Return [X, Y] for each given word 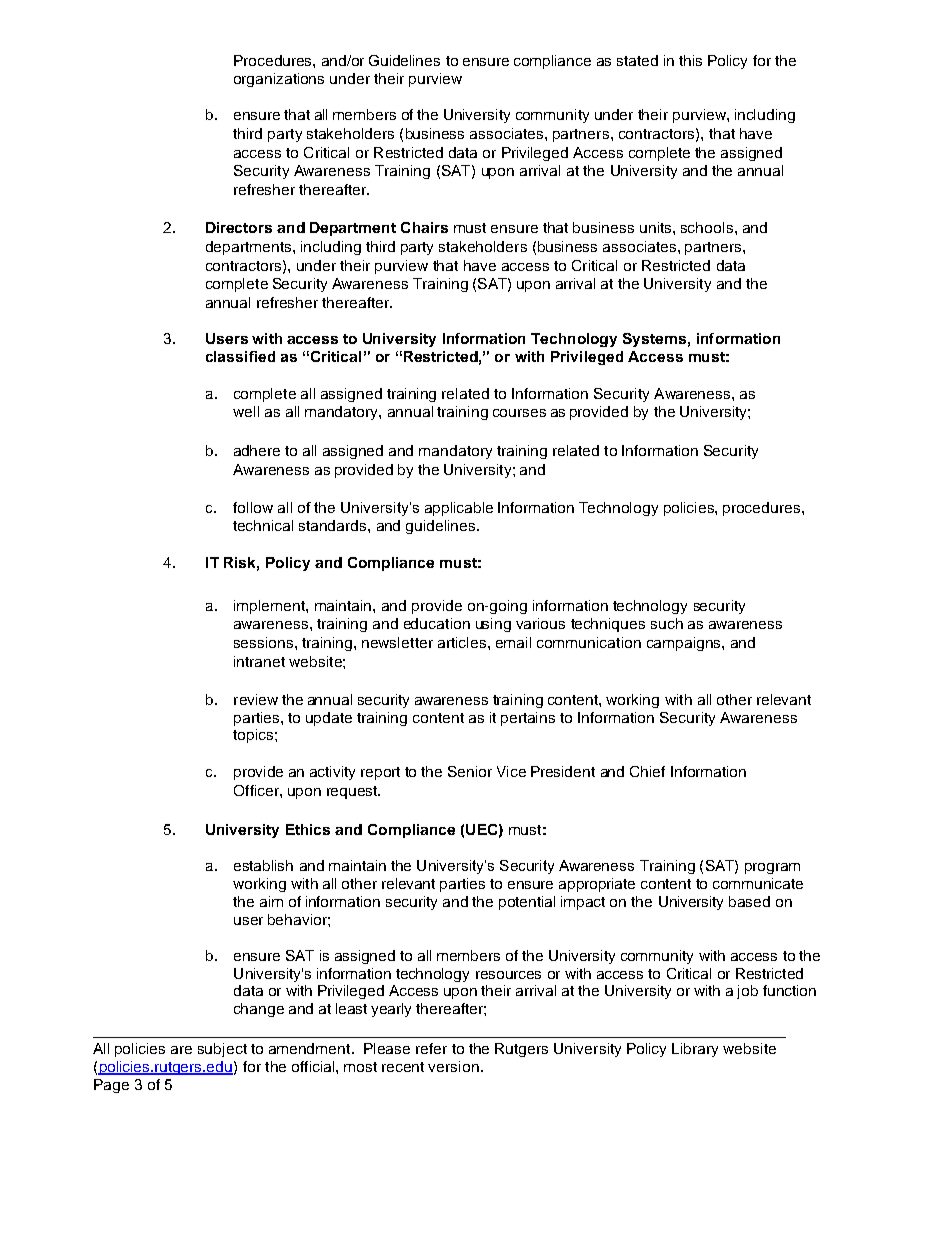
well [246, 411]
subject [222, 1050]
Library [695, 1050]
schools [707, 227]
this [690, 60]
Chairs [424, 227]
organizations [279, 80]
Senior [470, 771]
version [453, 1066]
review [256, 699]
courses [519, 413]
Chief [647, 771]
